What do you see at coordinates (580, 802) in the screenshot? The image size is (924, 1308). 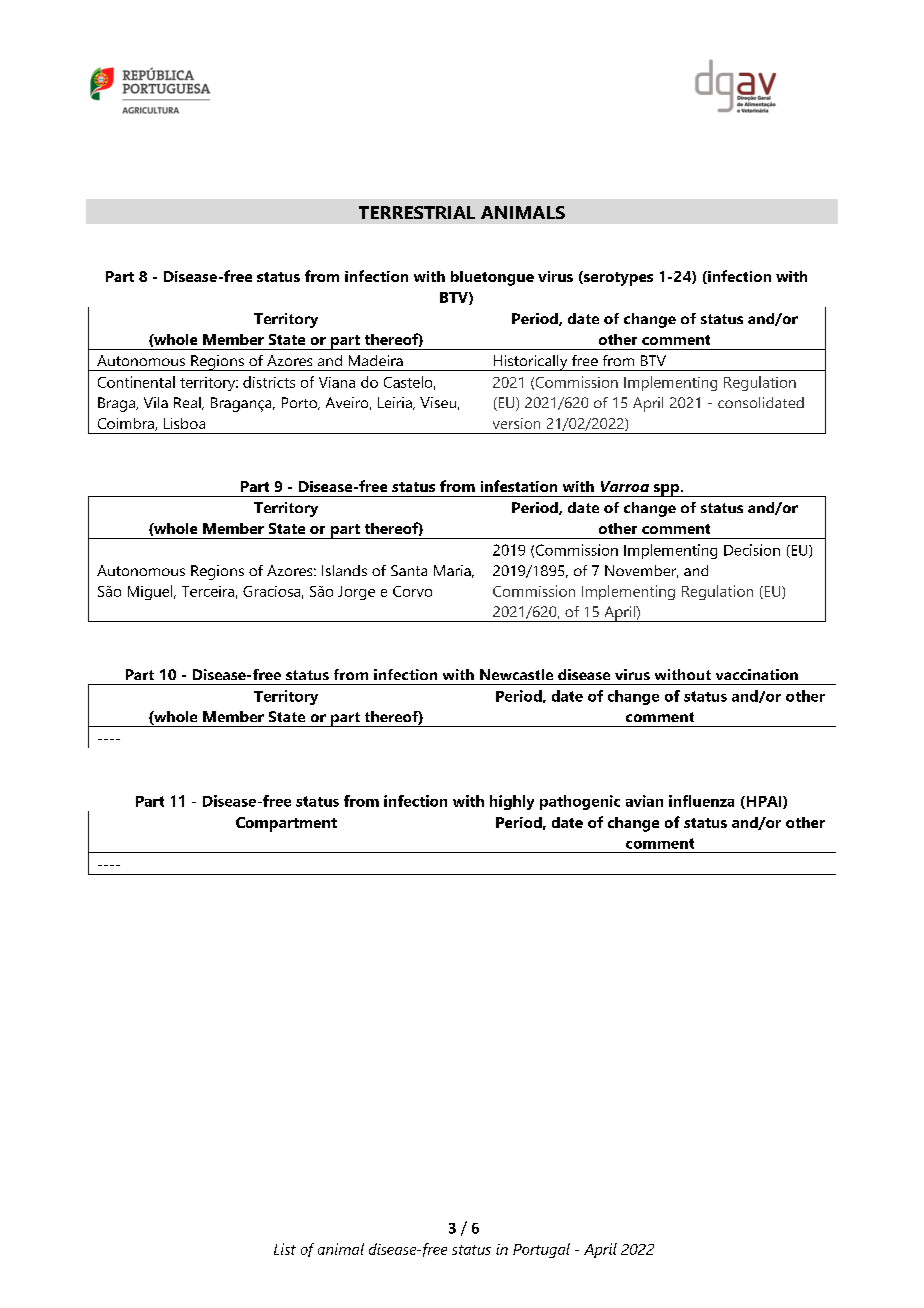 I see `pathogenic` at bounding box center [580, 802].
